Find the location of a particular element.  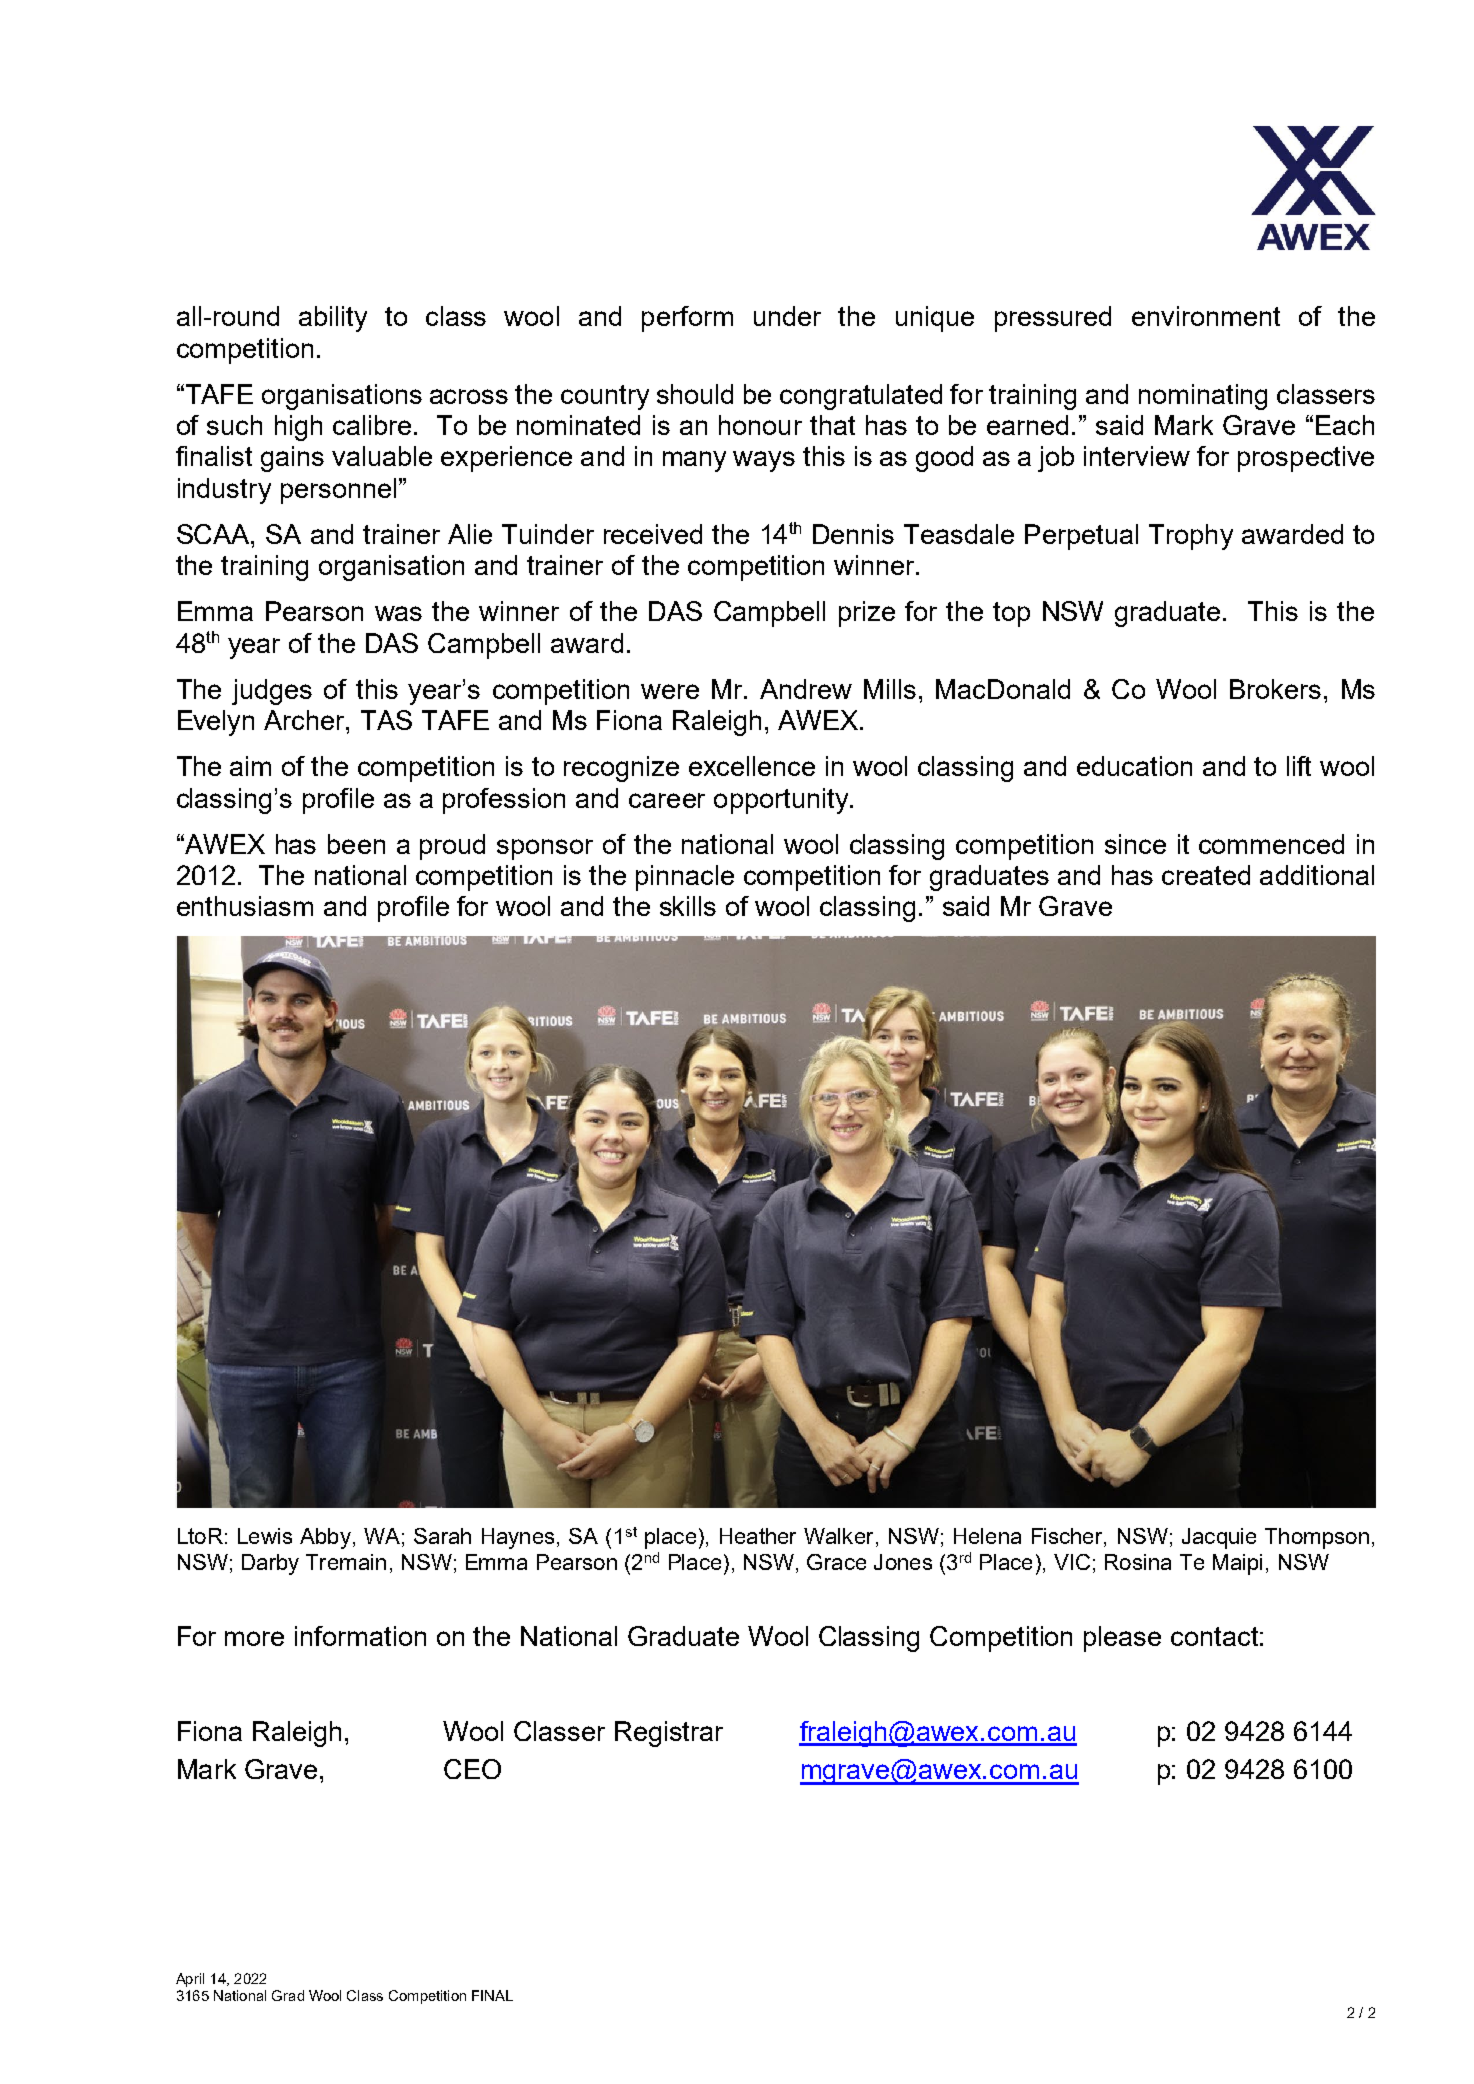

created is located at coordinates (1206, 875).
